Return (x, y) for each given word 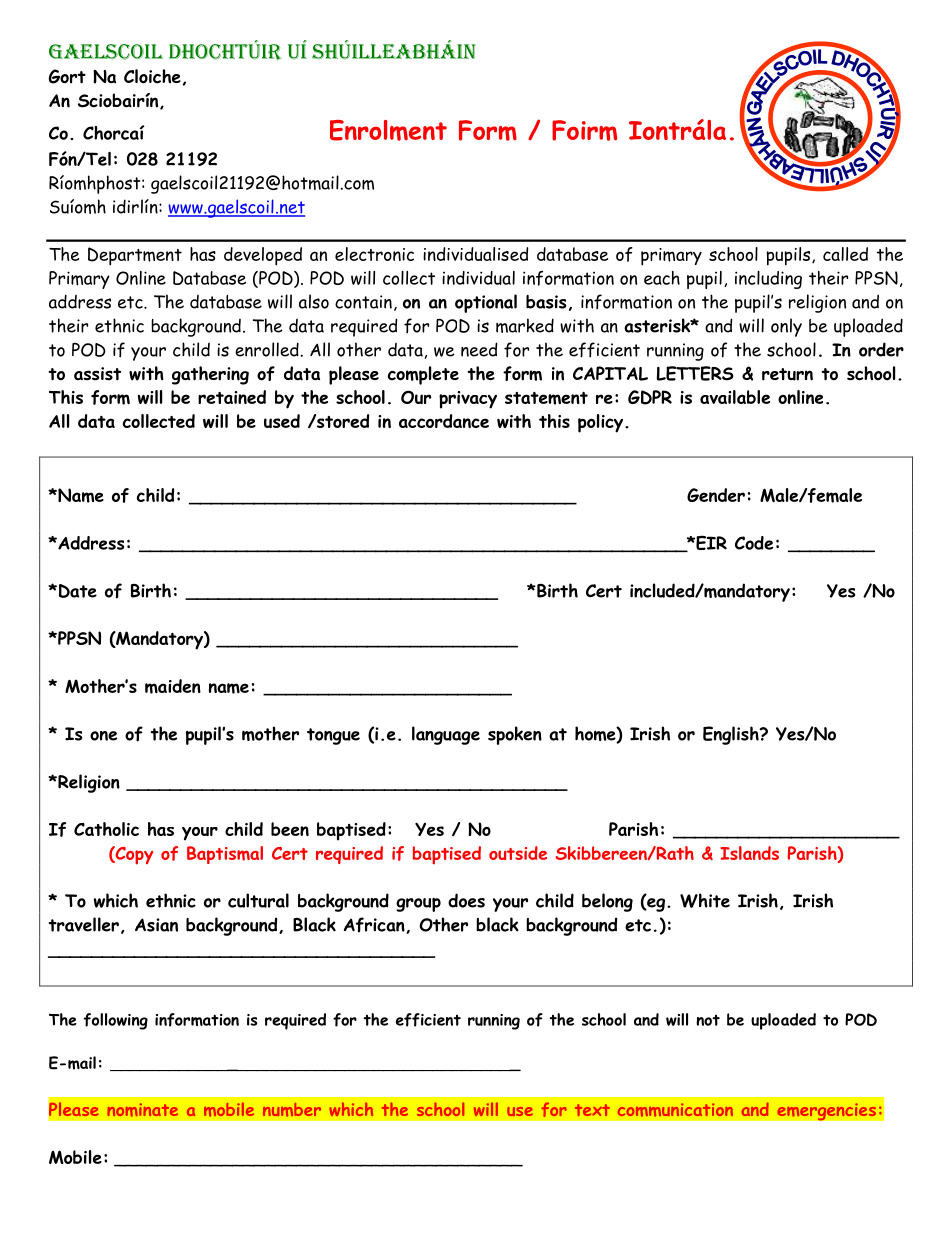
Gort (67, 76)
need (479, 349)
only (786, 327)
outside (518, 853)
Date (76, 591)
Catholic (106, 829)
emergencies (826, 1112)
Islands (749, 853)
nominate (142, 1110)
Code (754, 543)
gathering (210, 375)
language (446, 735)
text (592, 1110)
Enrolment (388, 130)
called (845, 254)
